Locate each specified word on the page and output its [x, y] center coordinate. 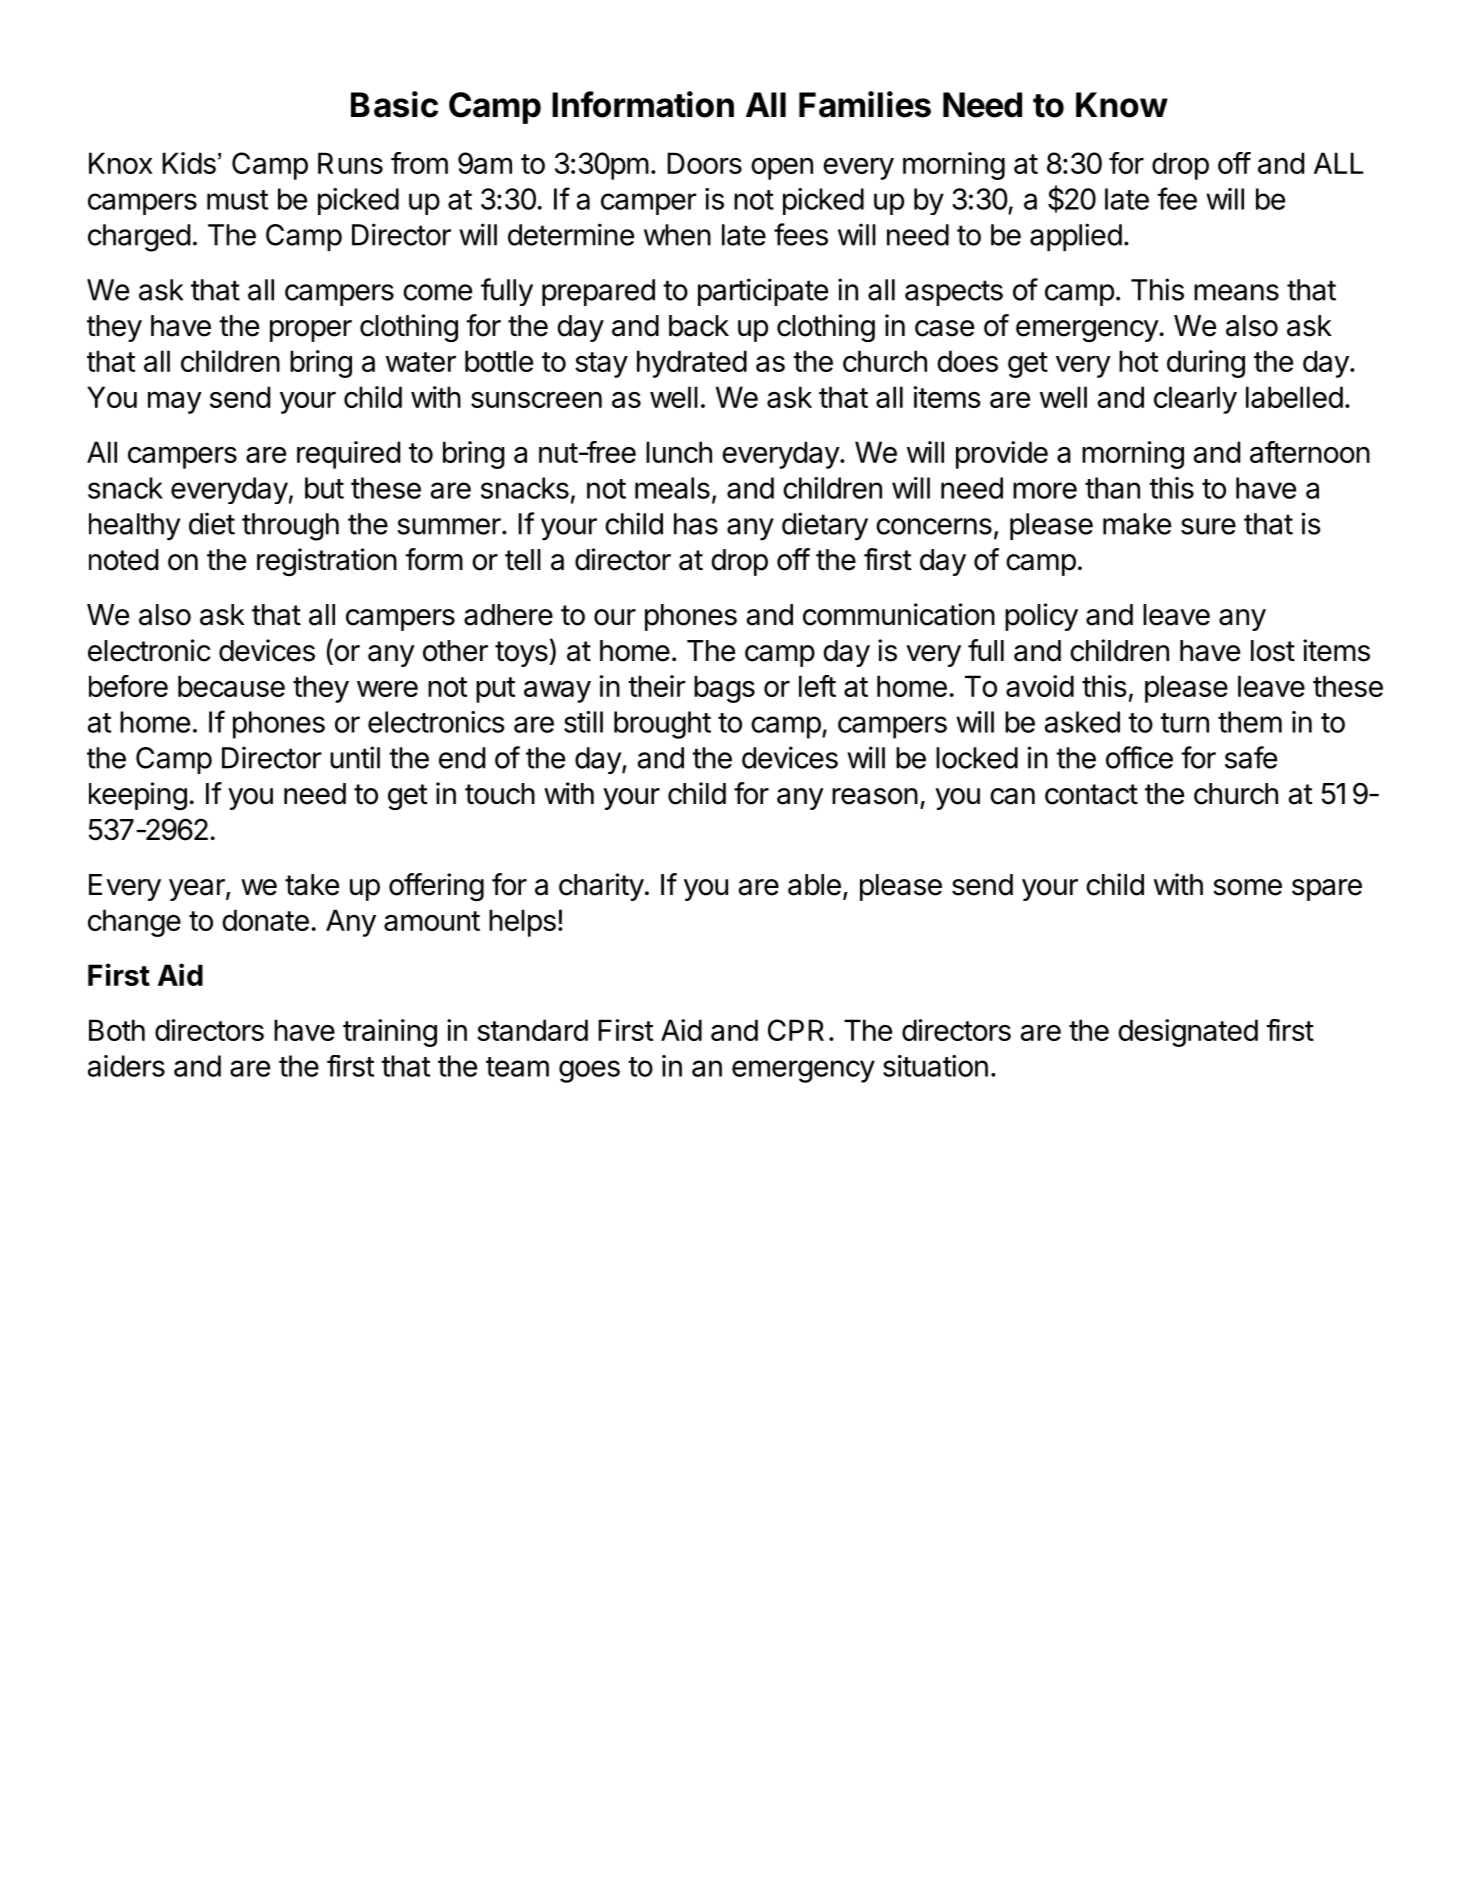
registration [327, 562]
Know [1122, 105]
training [390, 1033]
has [696, 524]
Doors [704, 163]
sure [1208, 526]
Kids [189, 163]
